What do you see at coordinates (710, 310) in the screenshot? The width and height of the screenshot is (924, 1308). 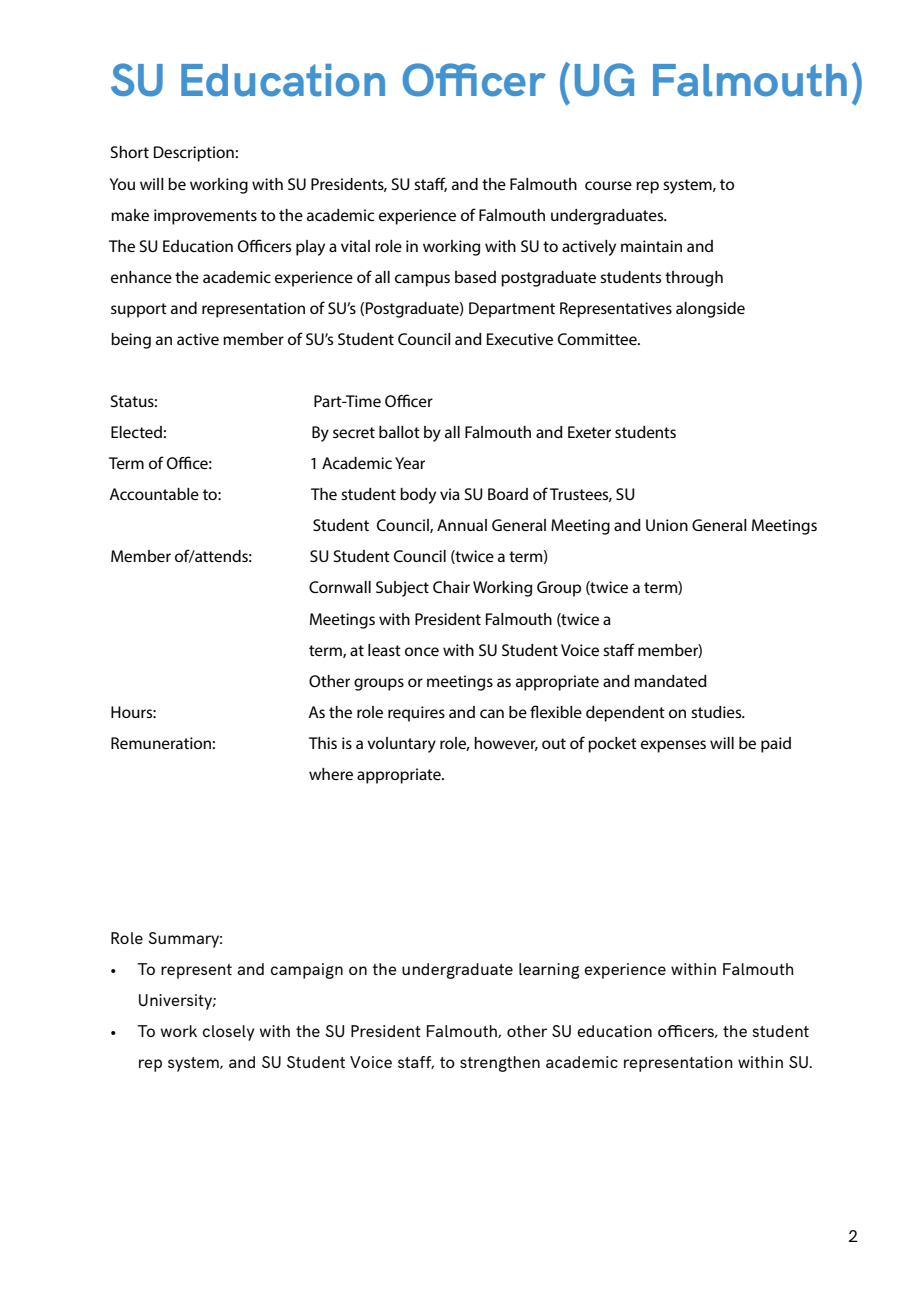 I see `alongside` at bounding box center [710, 310].
